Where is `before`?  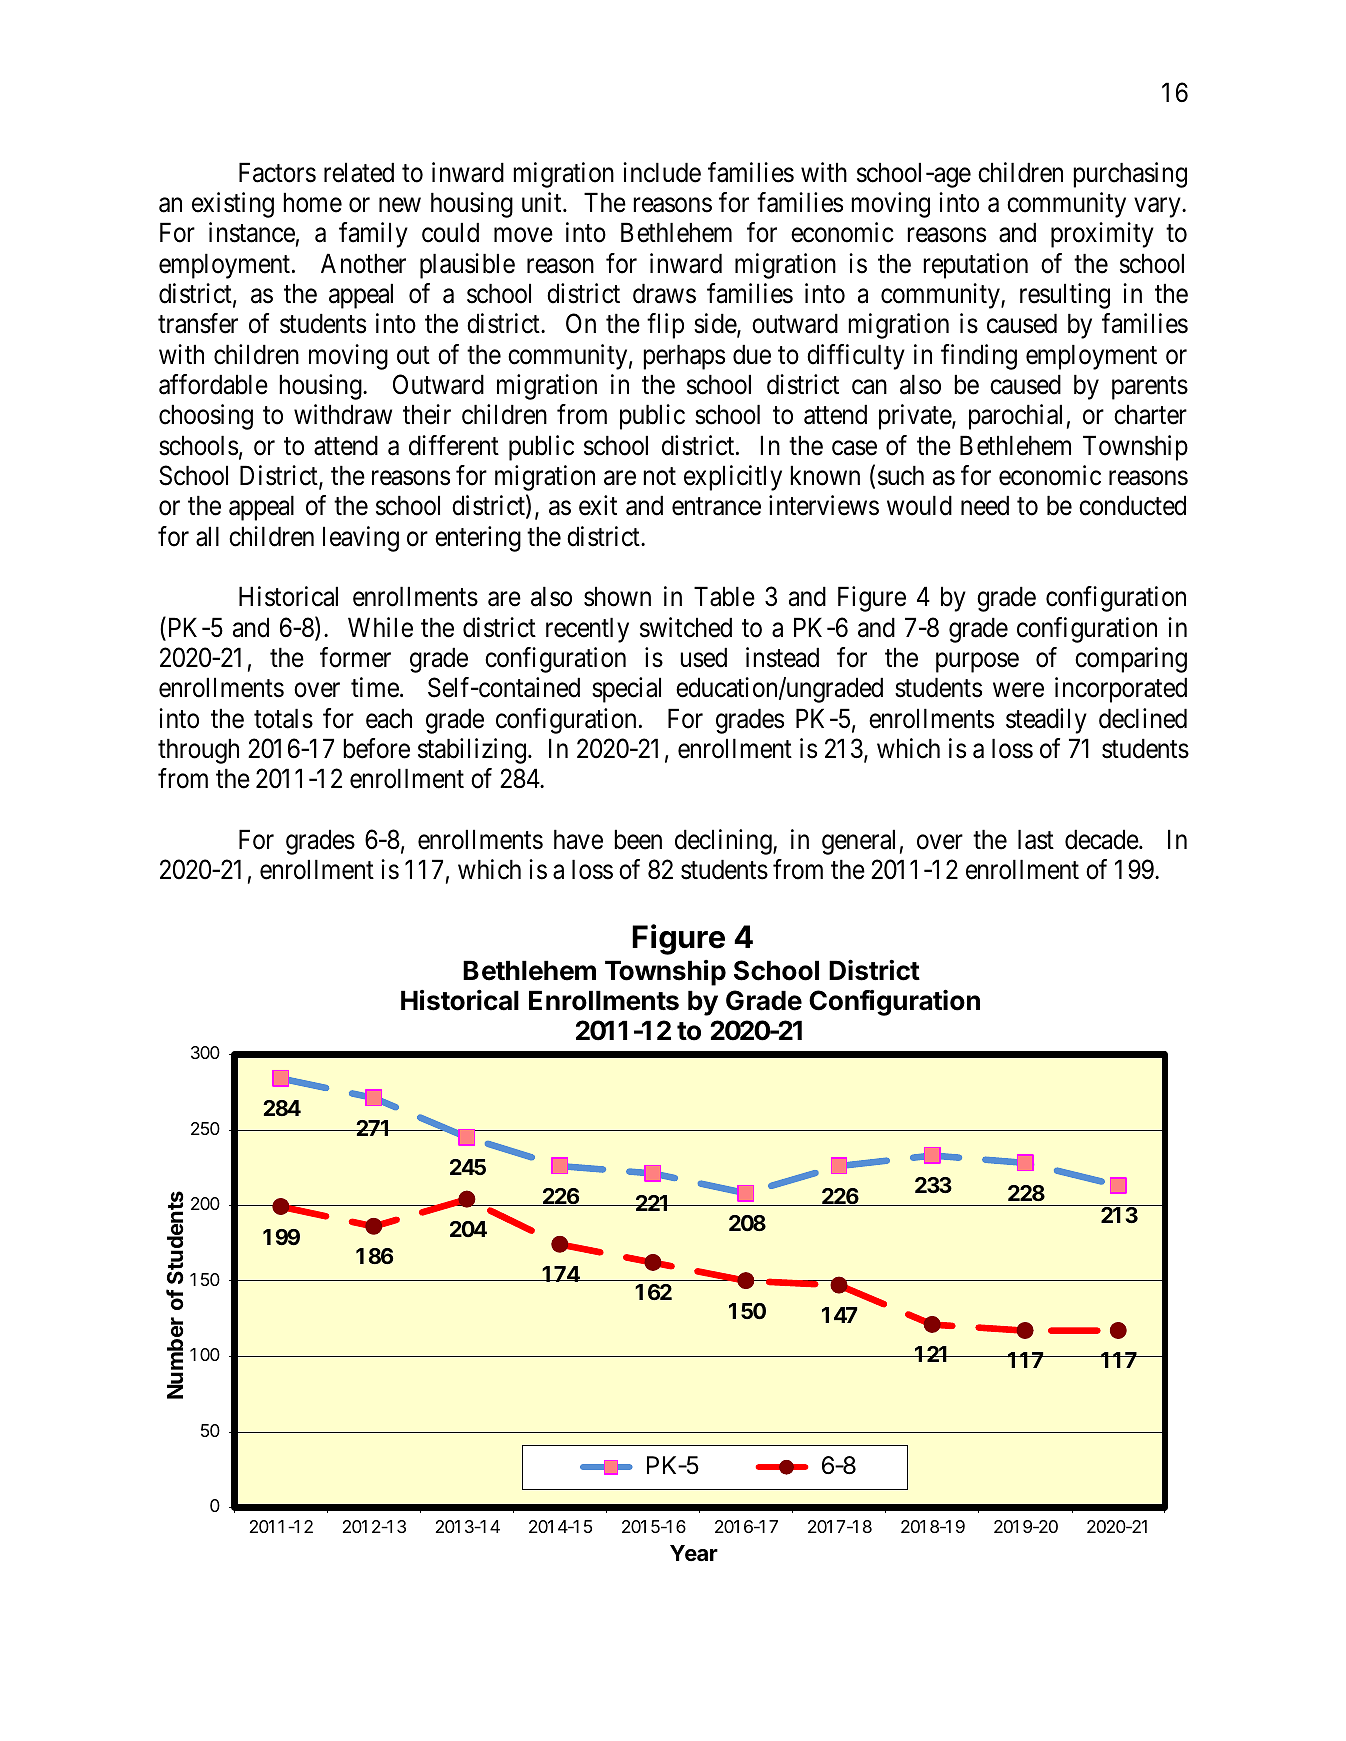 before is located at coordinates (376, 748).
